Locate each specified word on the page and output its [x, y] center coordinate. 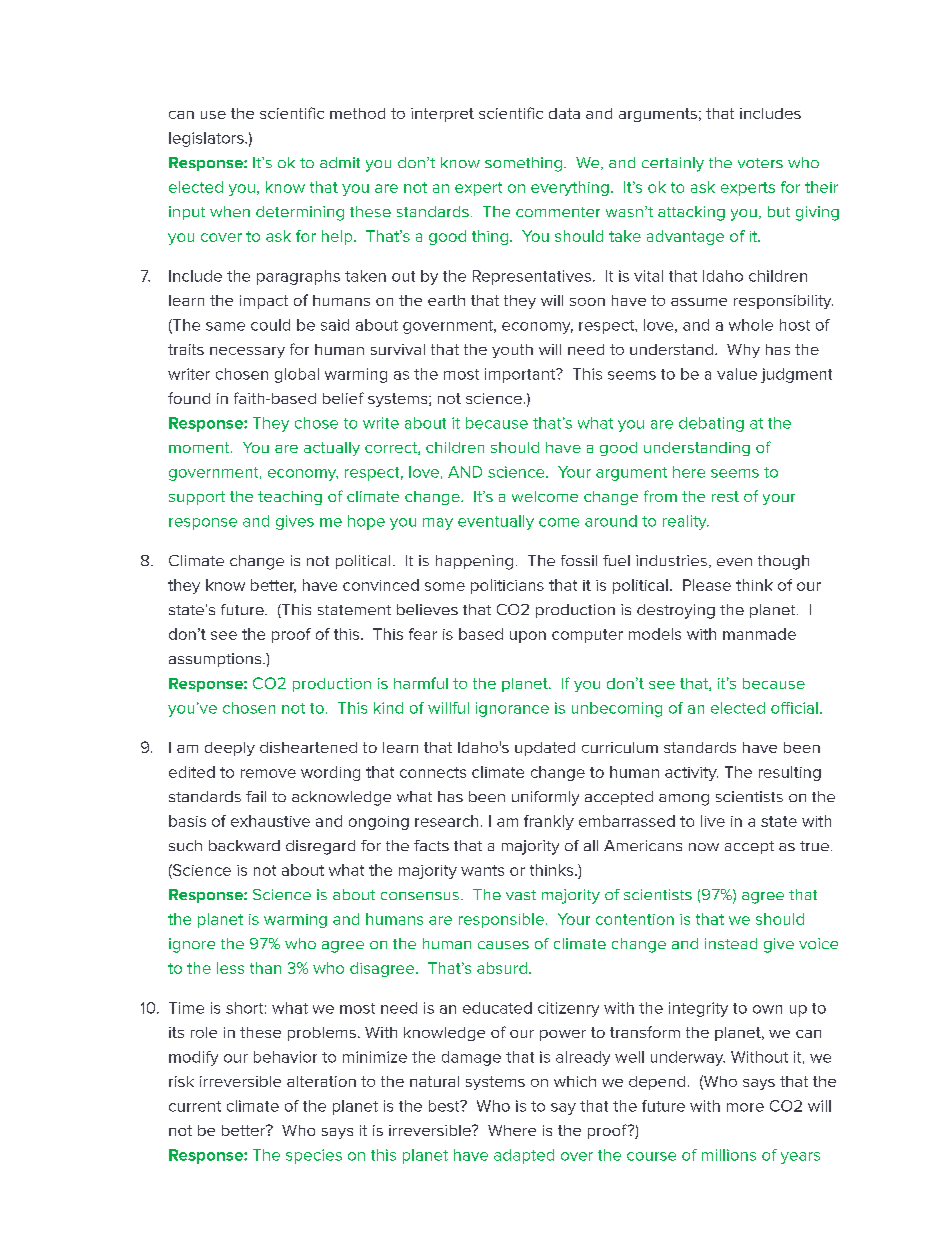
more [745, 1107]
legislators [207, 139]
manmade [759, 634]
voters [760, 163]
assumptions [216, 660]
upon [528, 637]
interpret [442, 115]
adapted [524, 1156]
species [314, 1156]
